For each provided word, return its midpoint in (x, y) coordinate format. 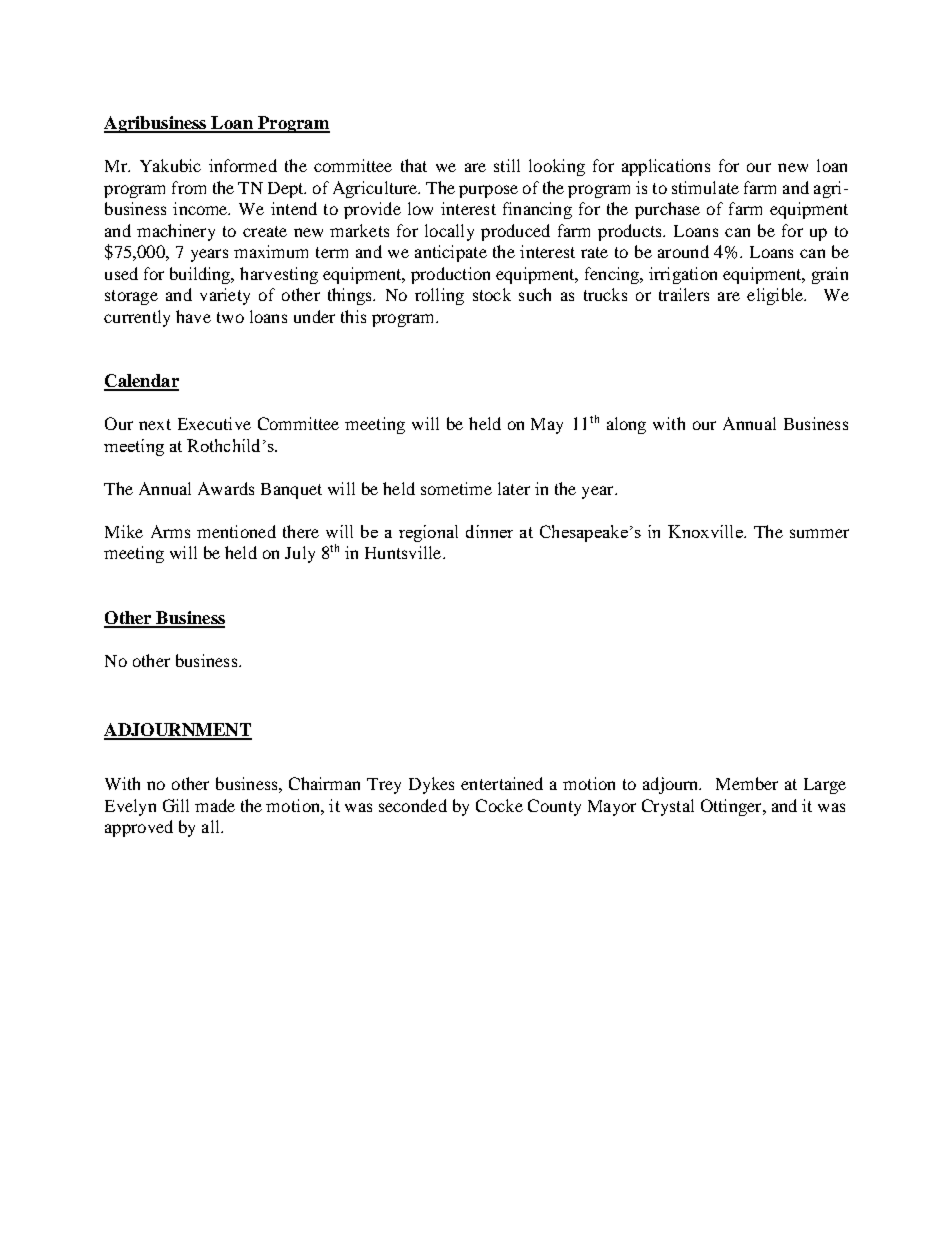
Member (747, 783)
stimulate (705, 187)
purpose (488, 191)
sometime (456, 488)
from (189, 187)
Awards (226, 488)
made (215, 805)
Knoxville (706, 531)
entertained (502, 783)
